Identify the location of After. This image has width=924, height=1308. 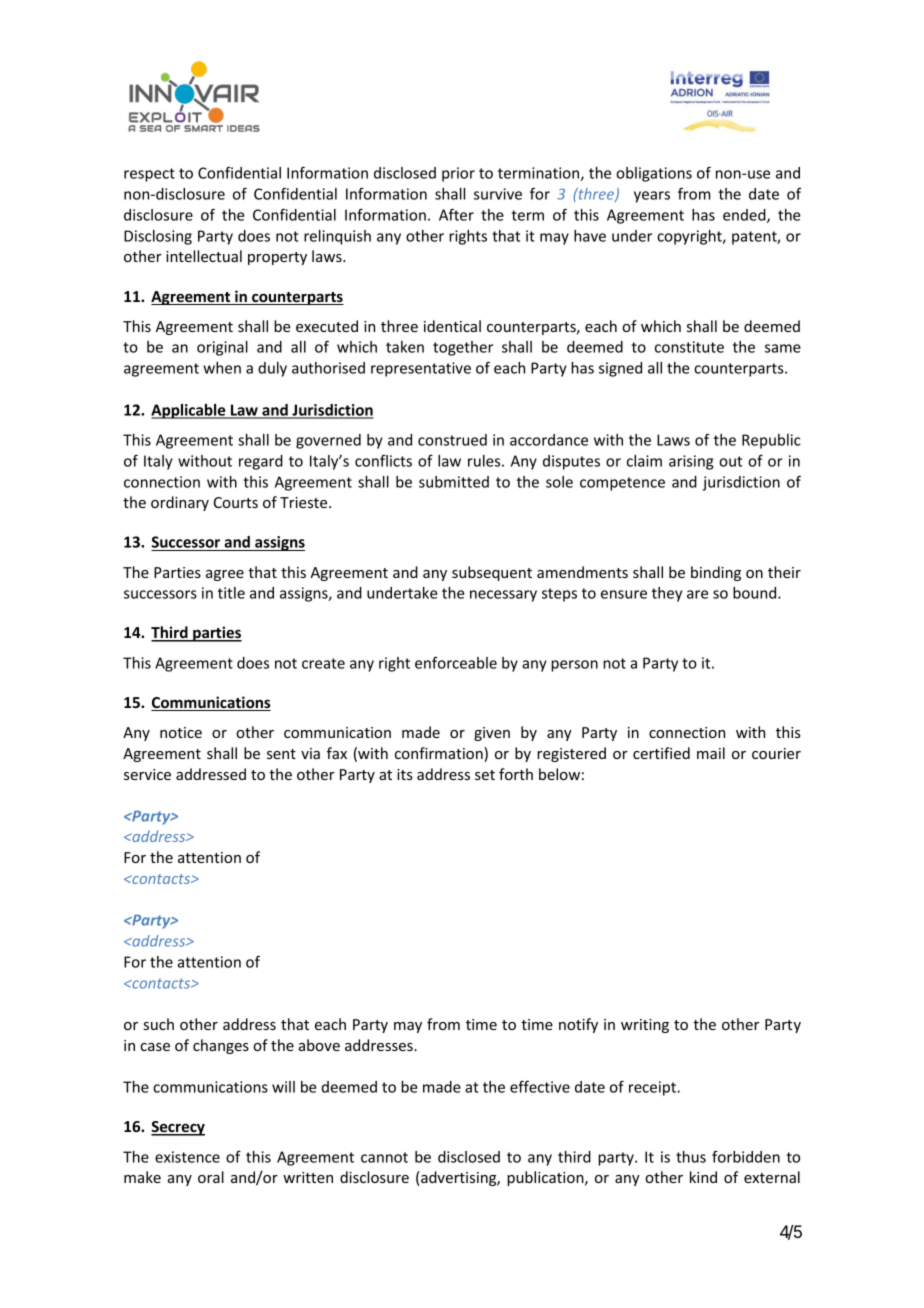
(456, 214).
